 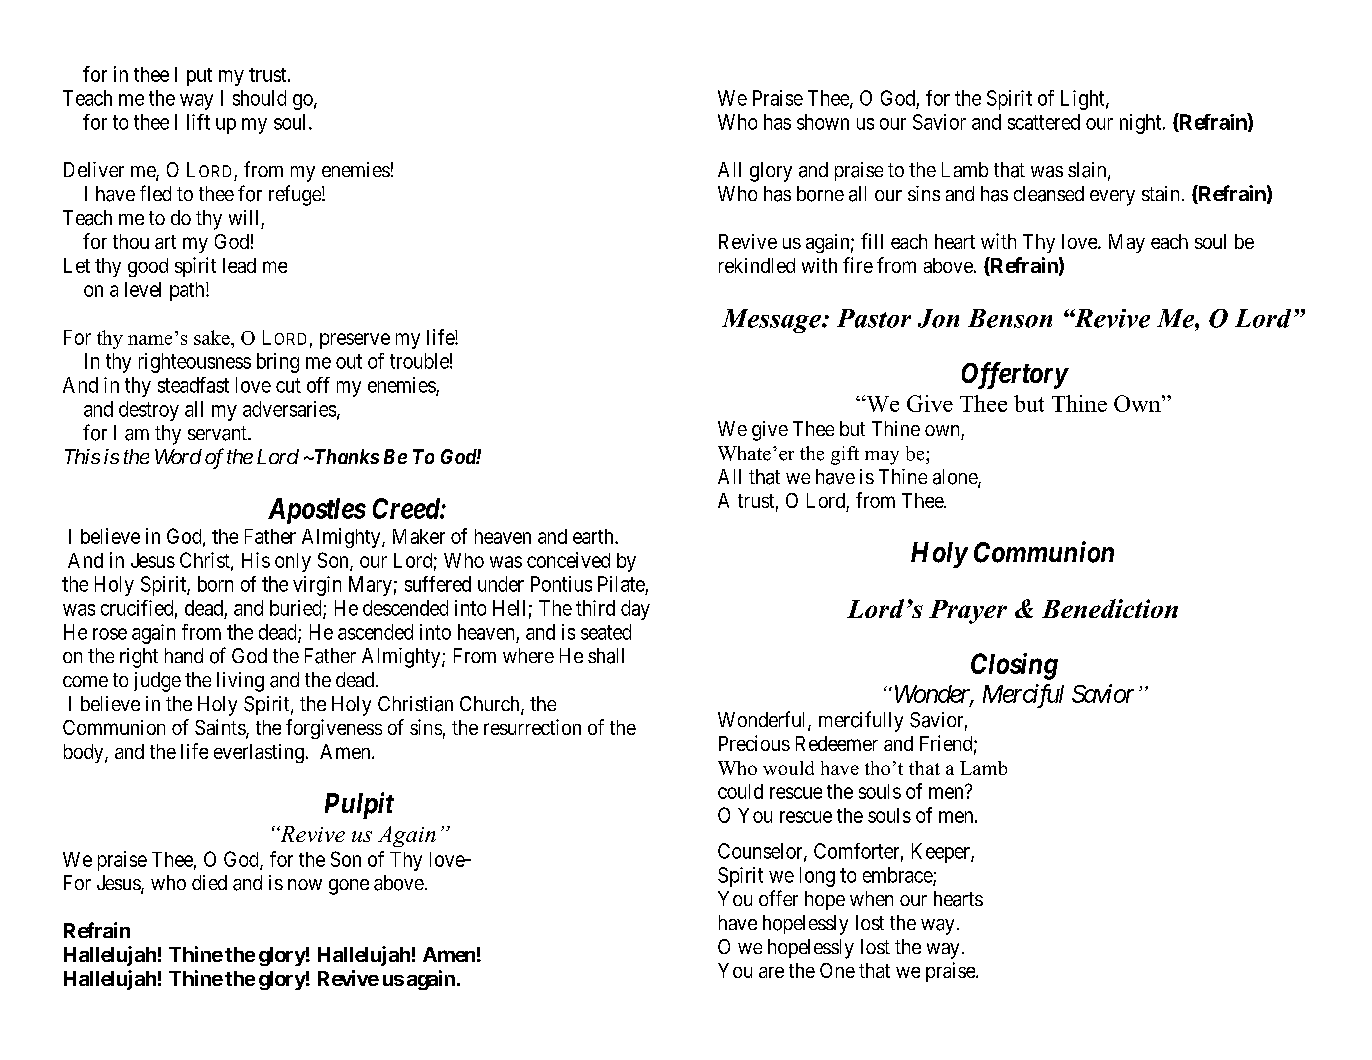 I want to click on died, so click(x=209, y=882).
